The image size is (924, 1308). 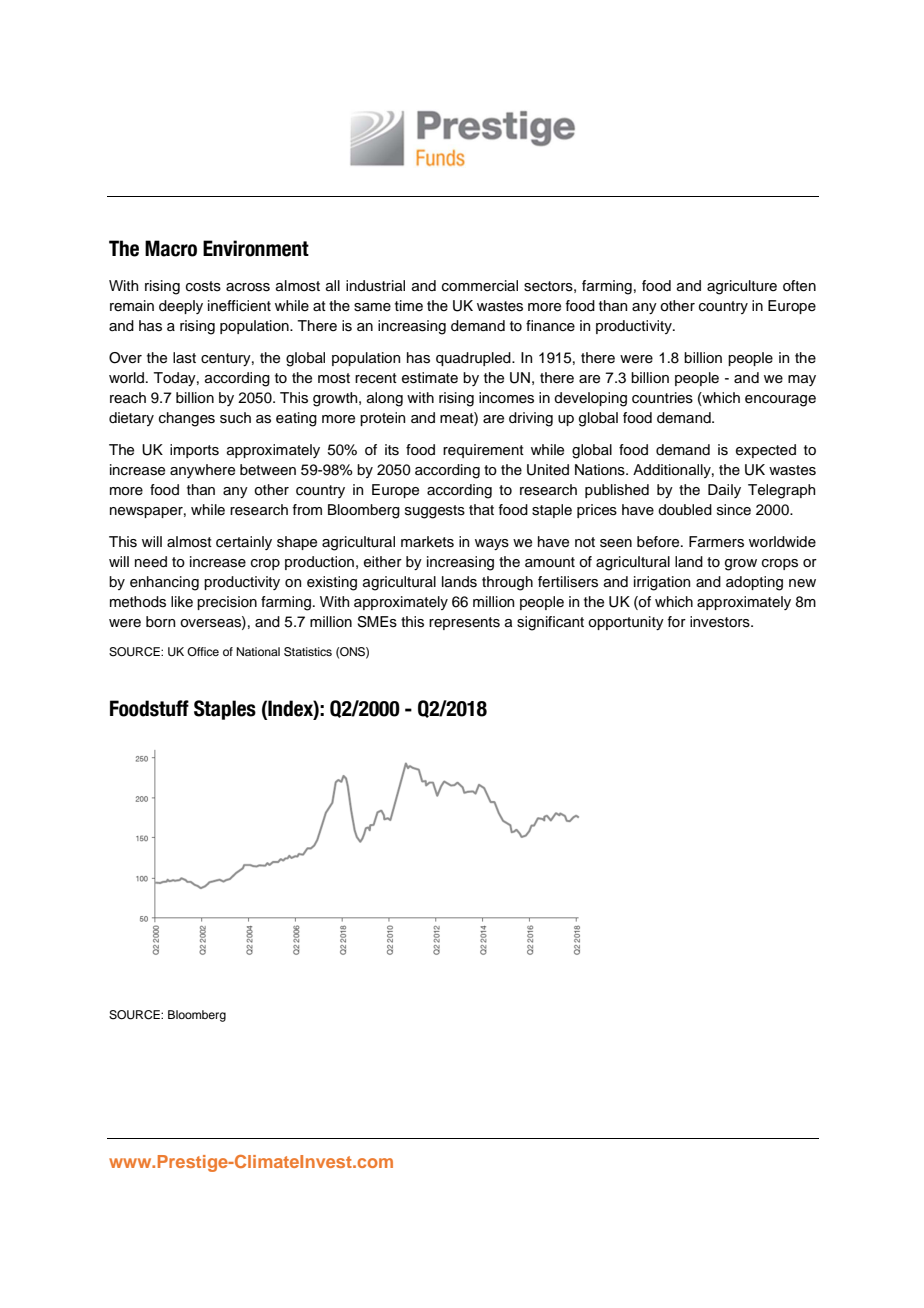 What do you see at coordinates (480, 286) in the document?
I see `commercial` at bounding box center [480, 286].
